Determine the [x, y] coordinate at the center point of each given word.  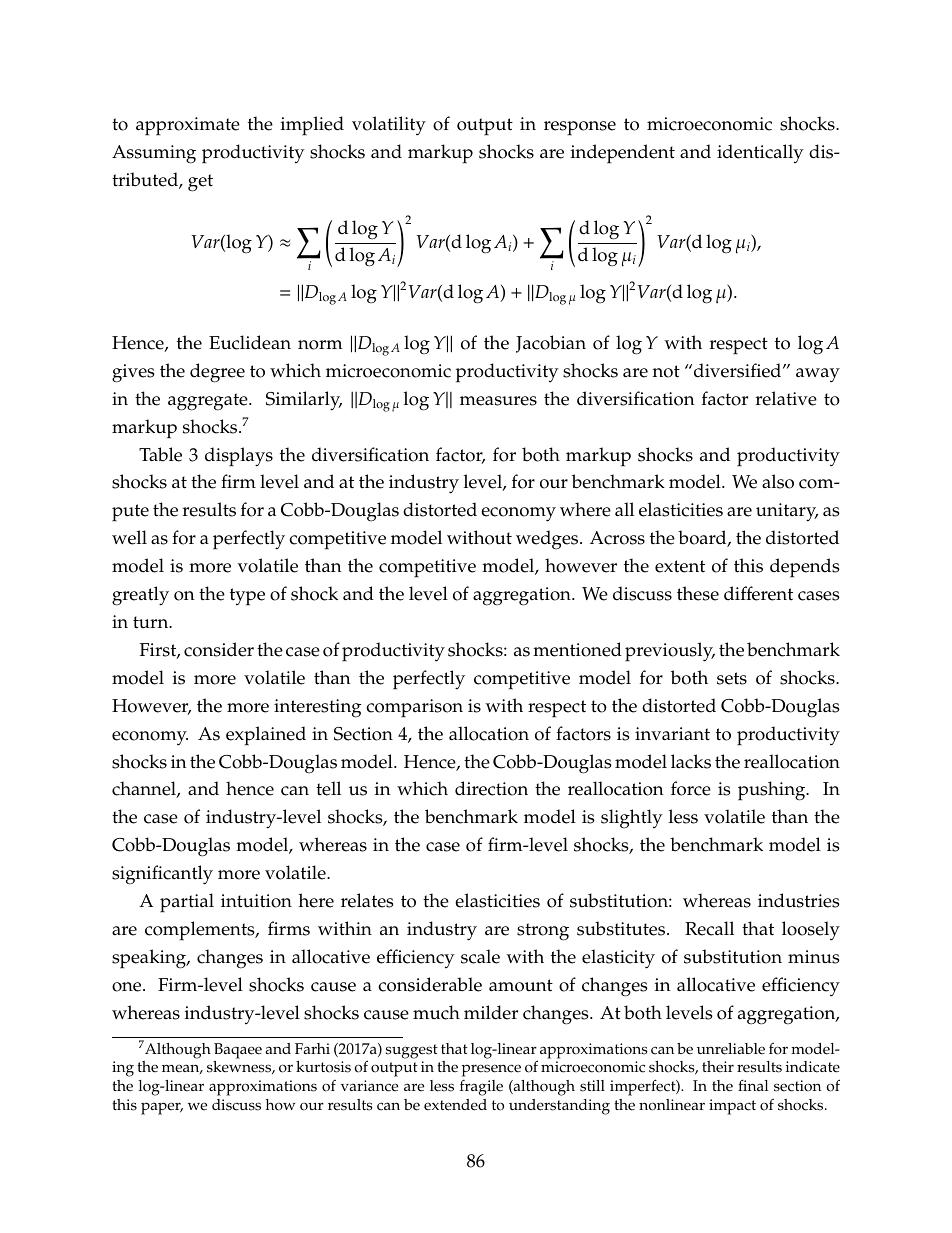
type [247, 597]
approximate [188, 126]
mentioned [577, 649]
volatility [389, 125]
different [758, 593]
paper [162, 1108]
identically [760, 153]
